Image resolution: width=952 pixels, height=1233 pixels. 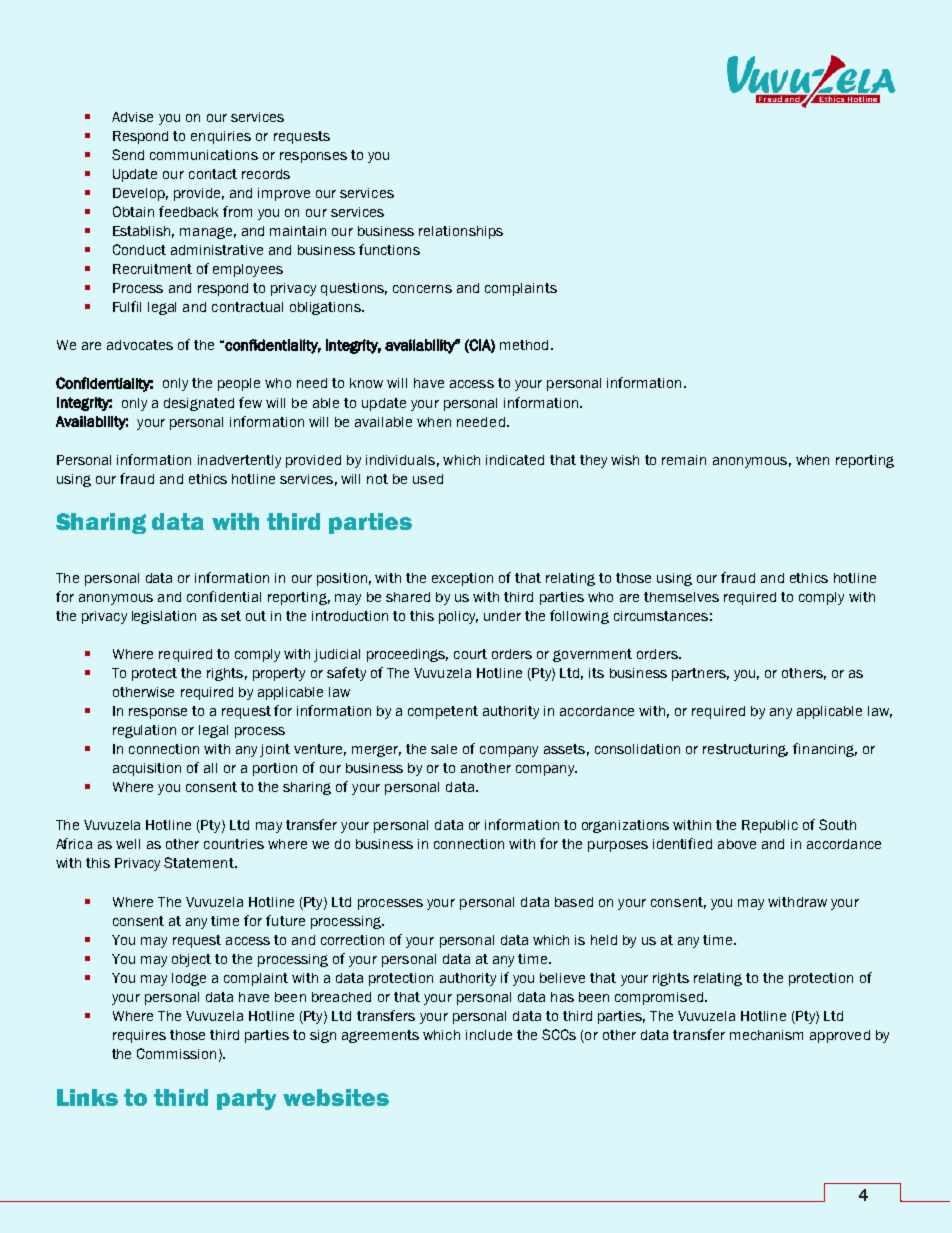 What do you see at coordinates (489, 1035) in the screenshot?
I see `include` at bounding box center [489, 1035].
